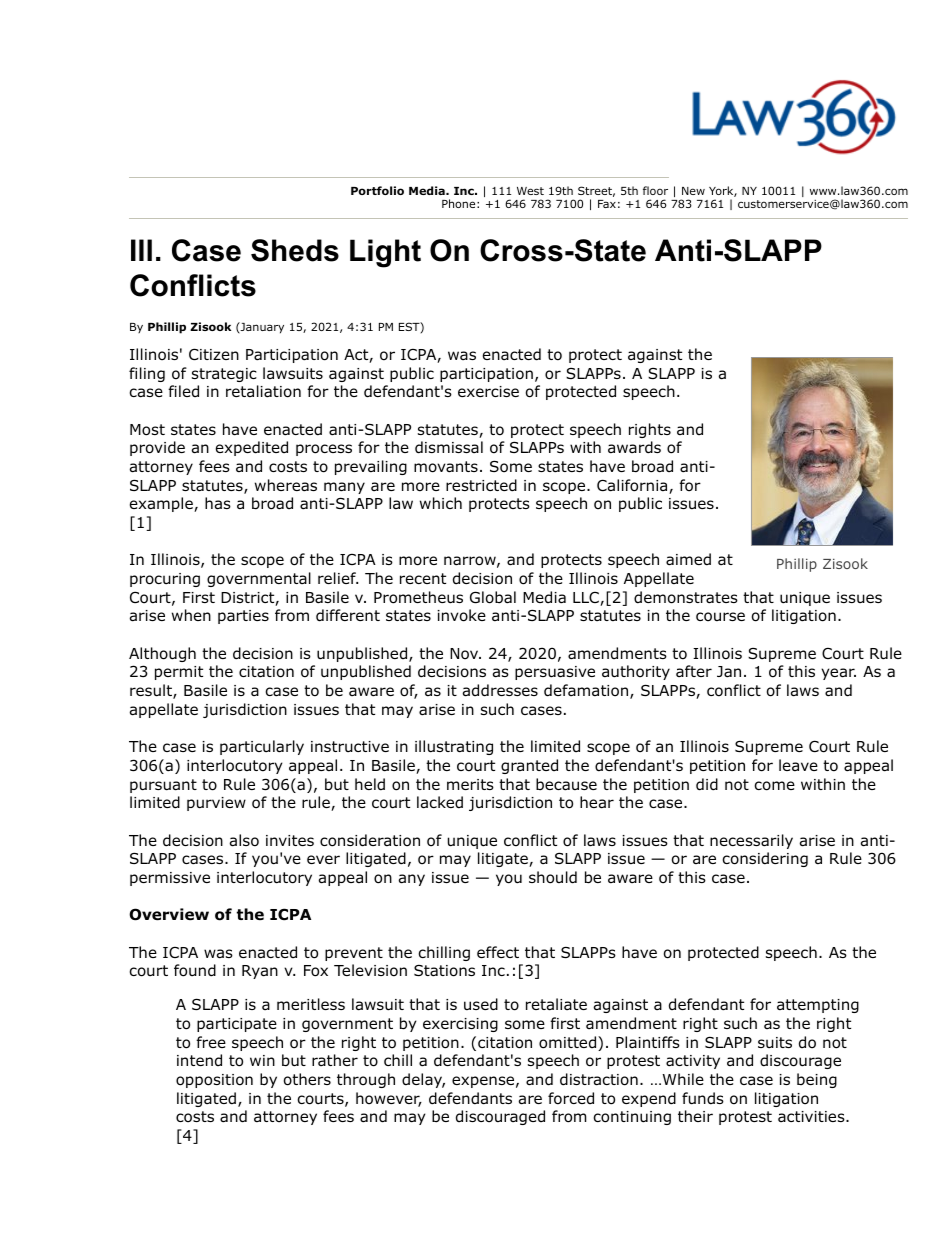  What do you see at coordinates (224, 375) in the screenshot?
I see `strategic` at bounding box center [224, 375].
